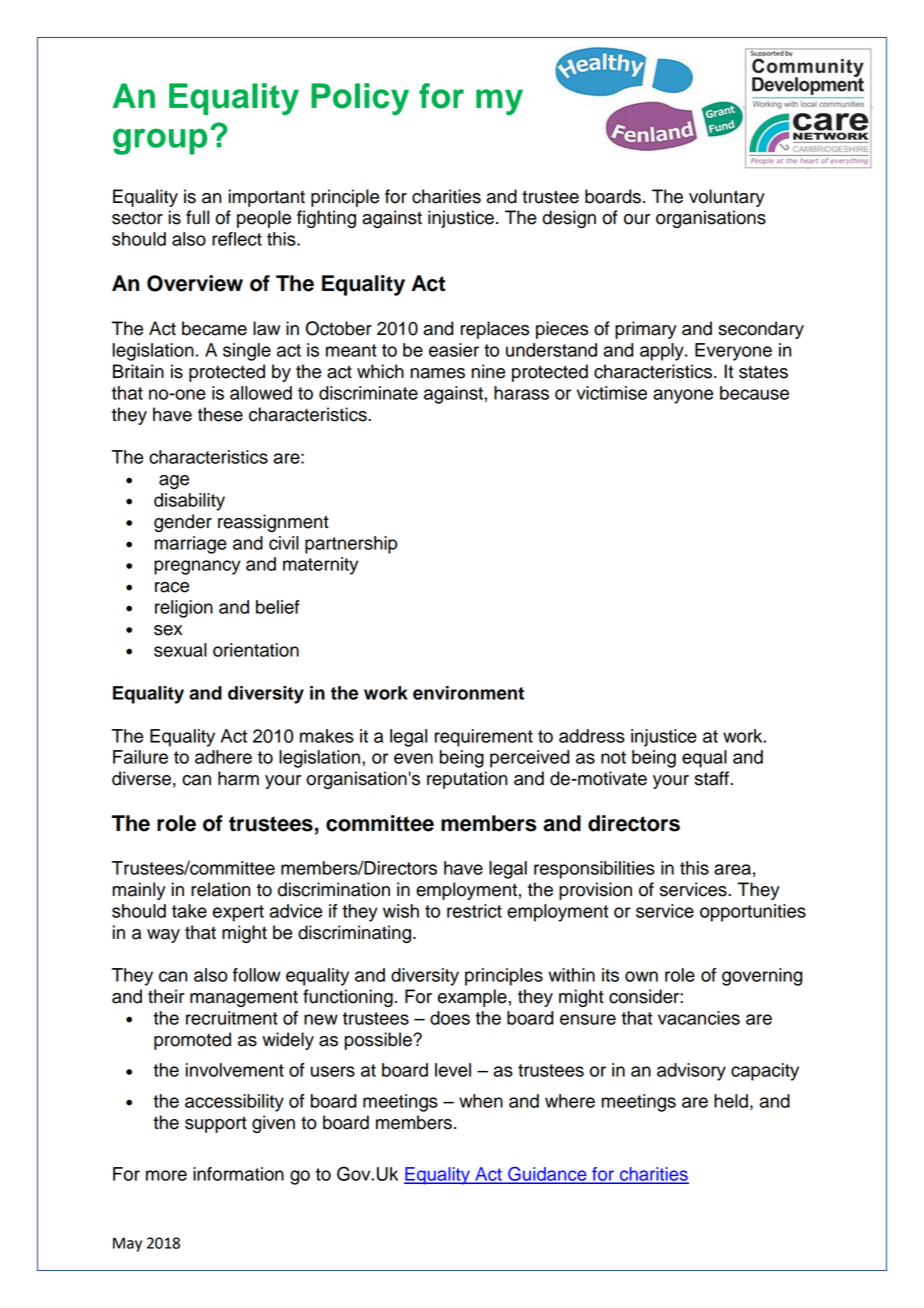 This screenshot has width=924, height=1308. What do you see at coordinates (160, 141) in the screenshot?
I see `group` at bounding box center [160, 141].
